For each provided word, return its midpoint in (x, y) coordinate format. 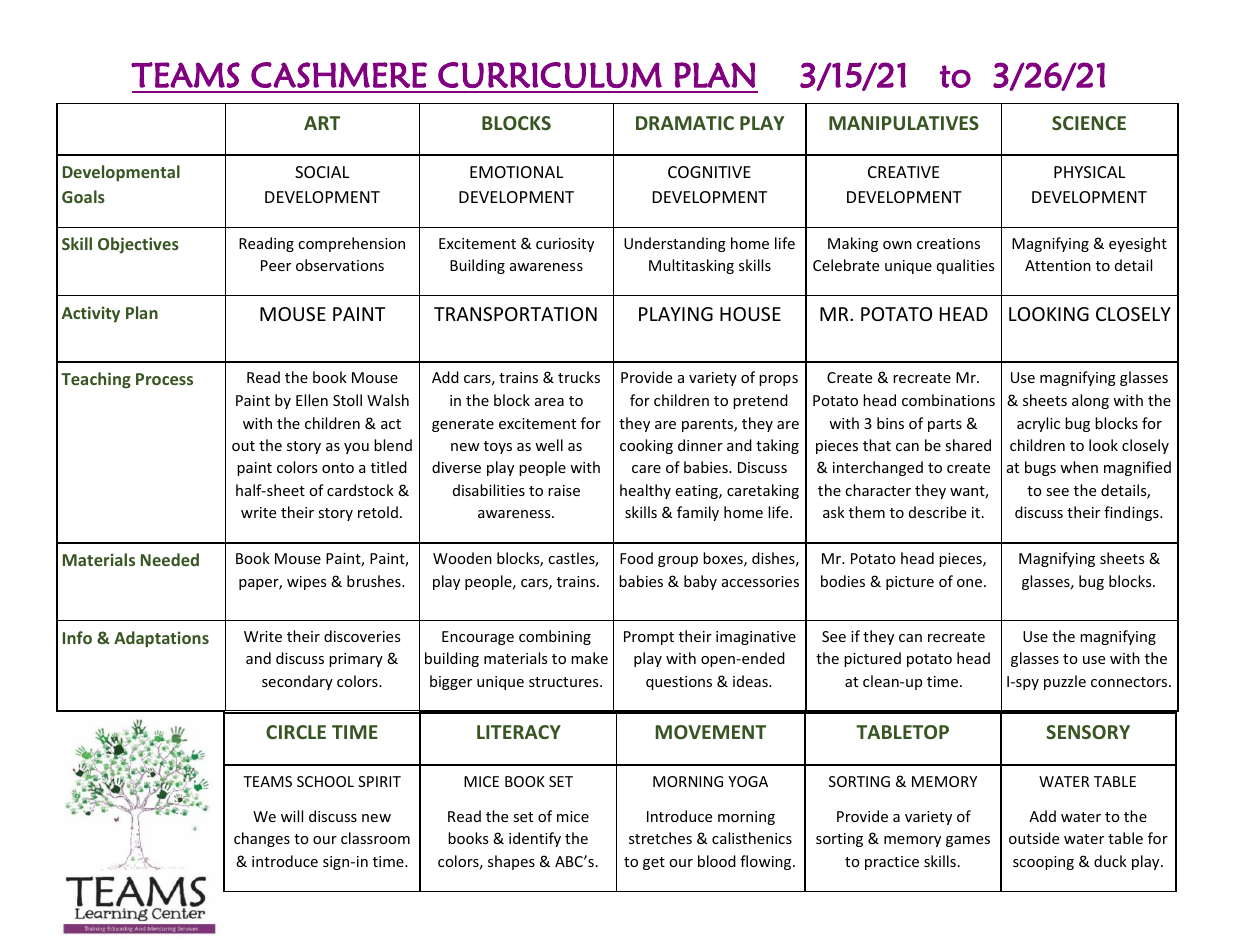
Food (636, 558)
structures (565, 682)
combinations (948, 400)
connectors (1130, 682)
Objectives (138, 245)
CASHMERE (339, 75)
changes (262, 839)
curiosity (565, 245)
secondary (297, 682)
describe (937, 512)
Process (164, 379)
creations (948, 243)
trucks (579, 377)
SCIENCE (1089, 123)
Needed (170, 559)
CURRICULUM (550, 75)
